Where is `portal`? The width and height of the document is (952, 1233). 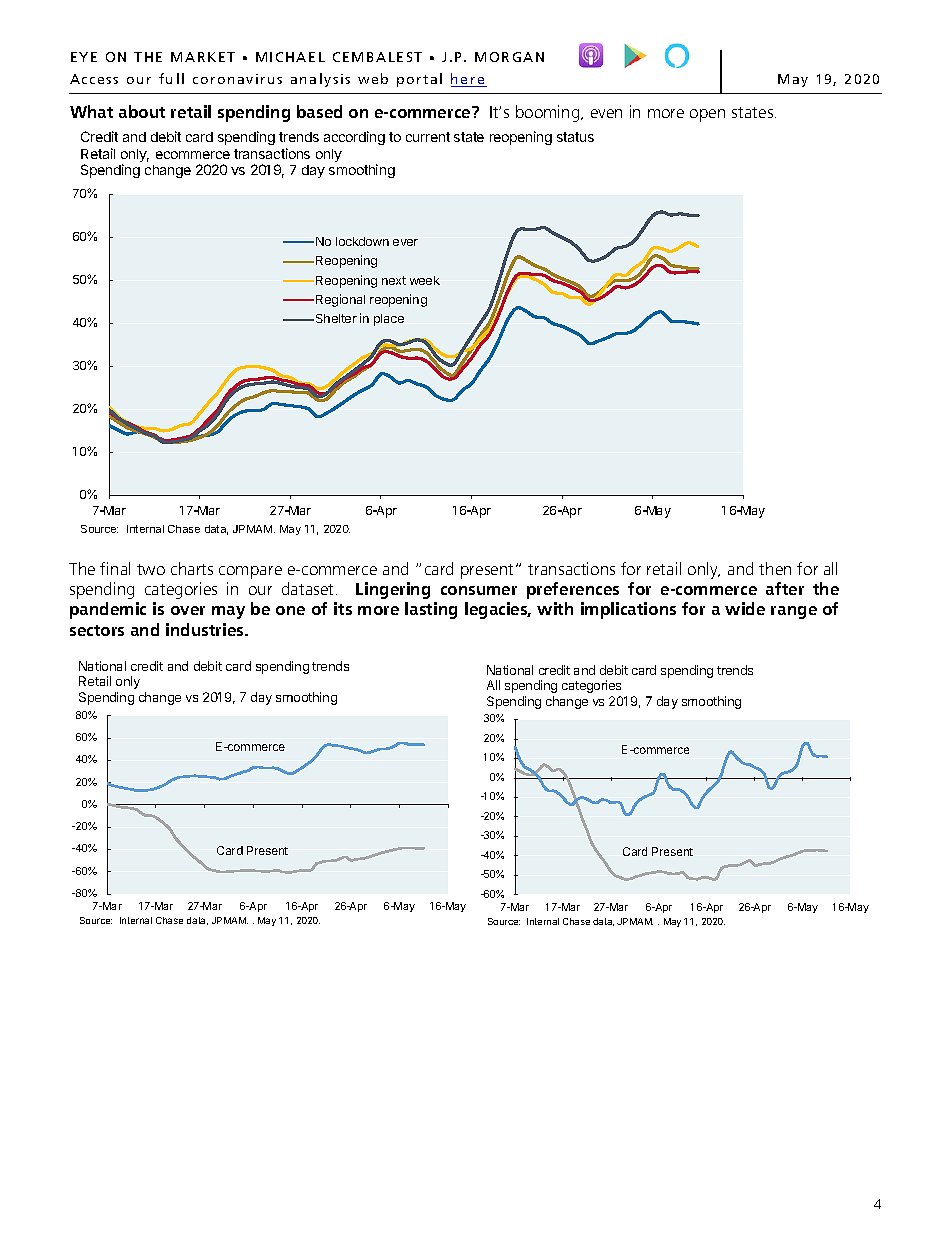
portal is located at coordinates (419, 80).
